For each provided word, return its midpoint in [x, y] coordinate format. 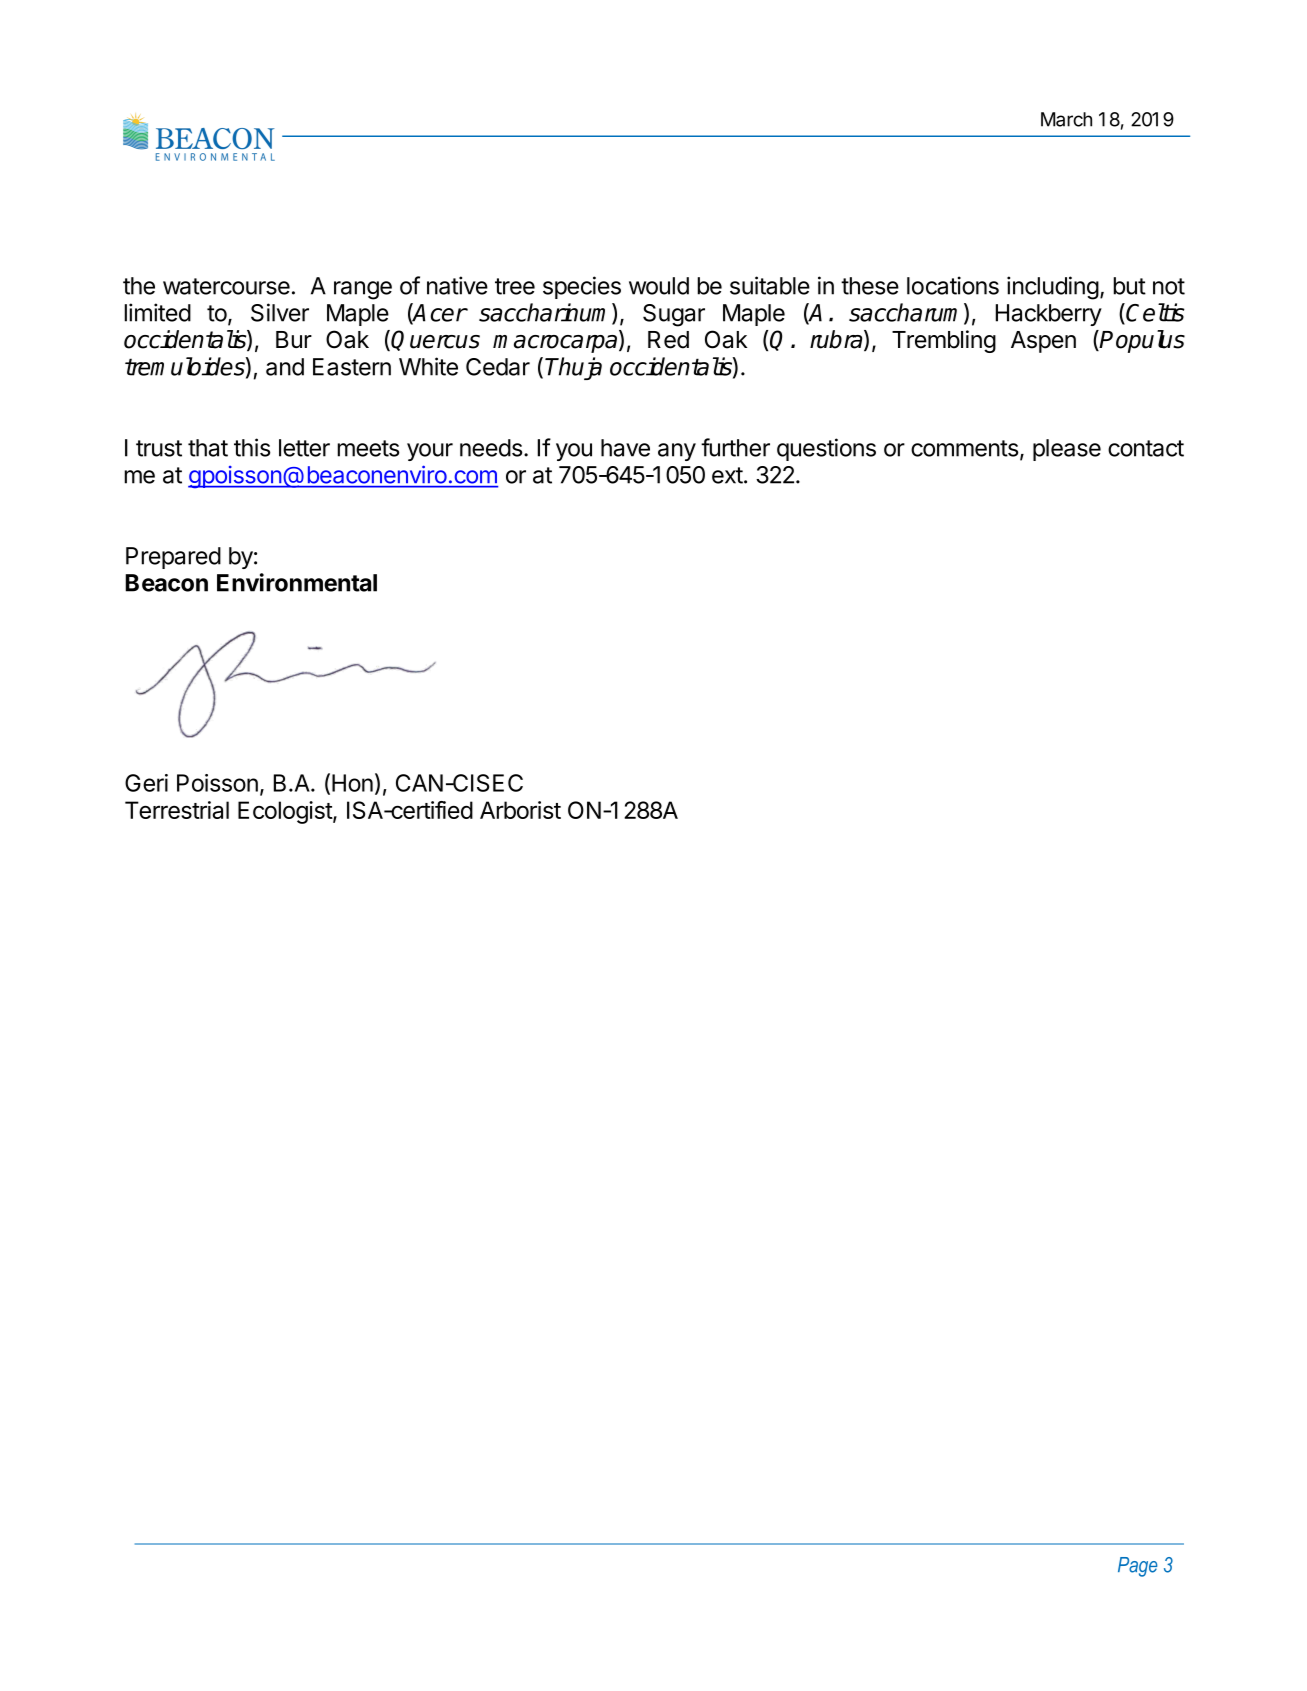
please [1067, 450]
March [1066, 119]
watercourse [226, 286]
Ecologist [286, 812]
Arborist [520, 810]
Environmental [297, 582]
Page [1138, 1567]
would [659, 286]
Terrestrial [177, 810]
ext [727, 475]
